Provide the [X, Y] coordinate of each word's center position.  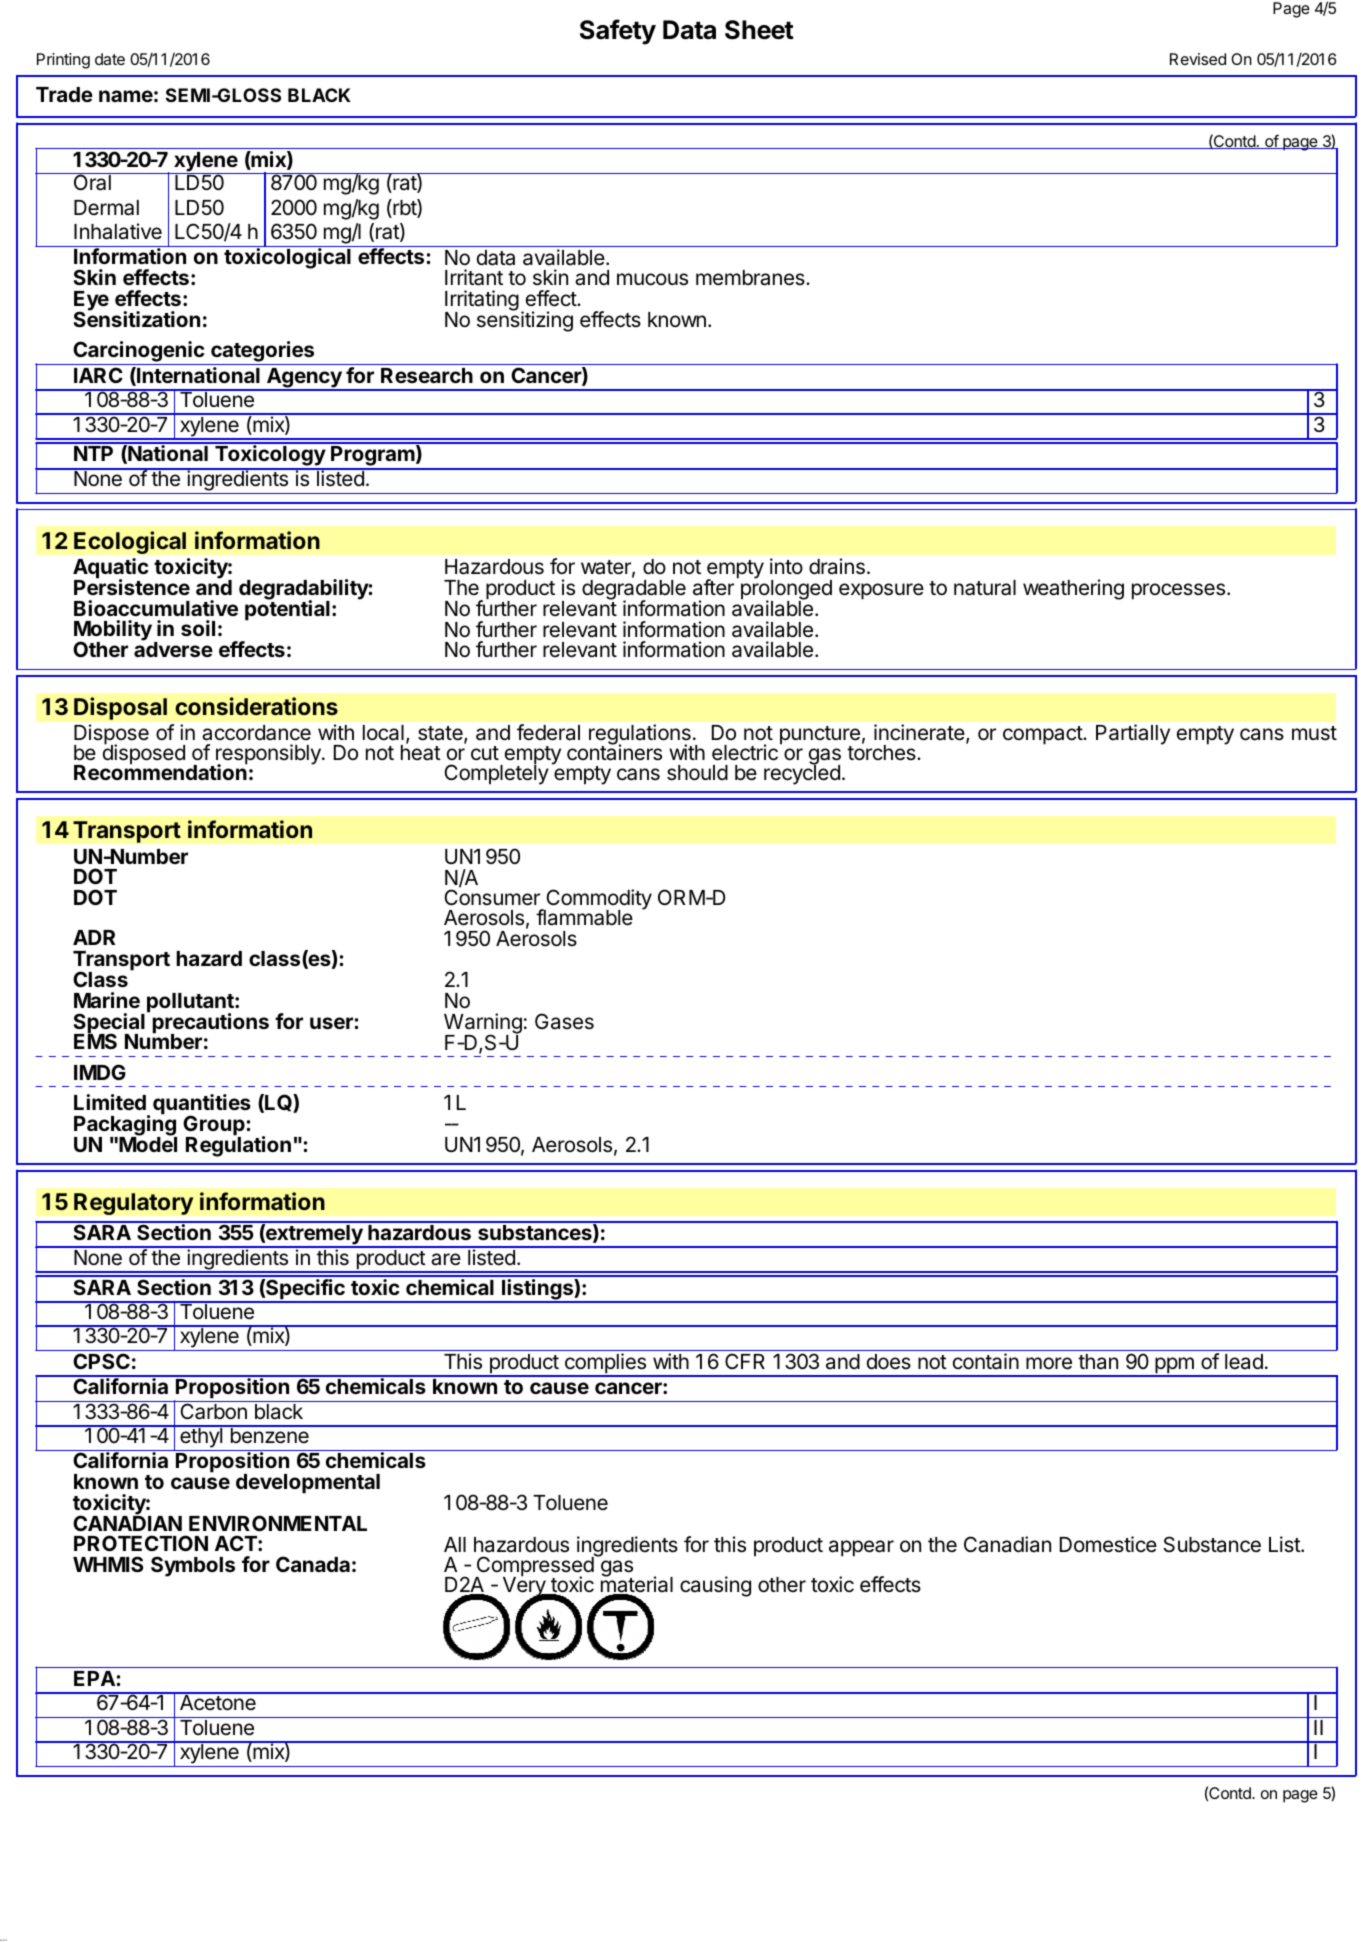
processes [1178, 591]
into [786, 566]
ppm [1174, 1366]
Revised [1198, 59]
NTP [93, 453]
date [110, 59]
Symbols [193, 1566]
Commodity [598, 901]
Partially [1133, 734]
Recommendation [160, 771]
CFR [745, 1361]
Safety [618, 32]
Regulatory [134, 1204]
